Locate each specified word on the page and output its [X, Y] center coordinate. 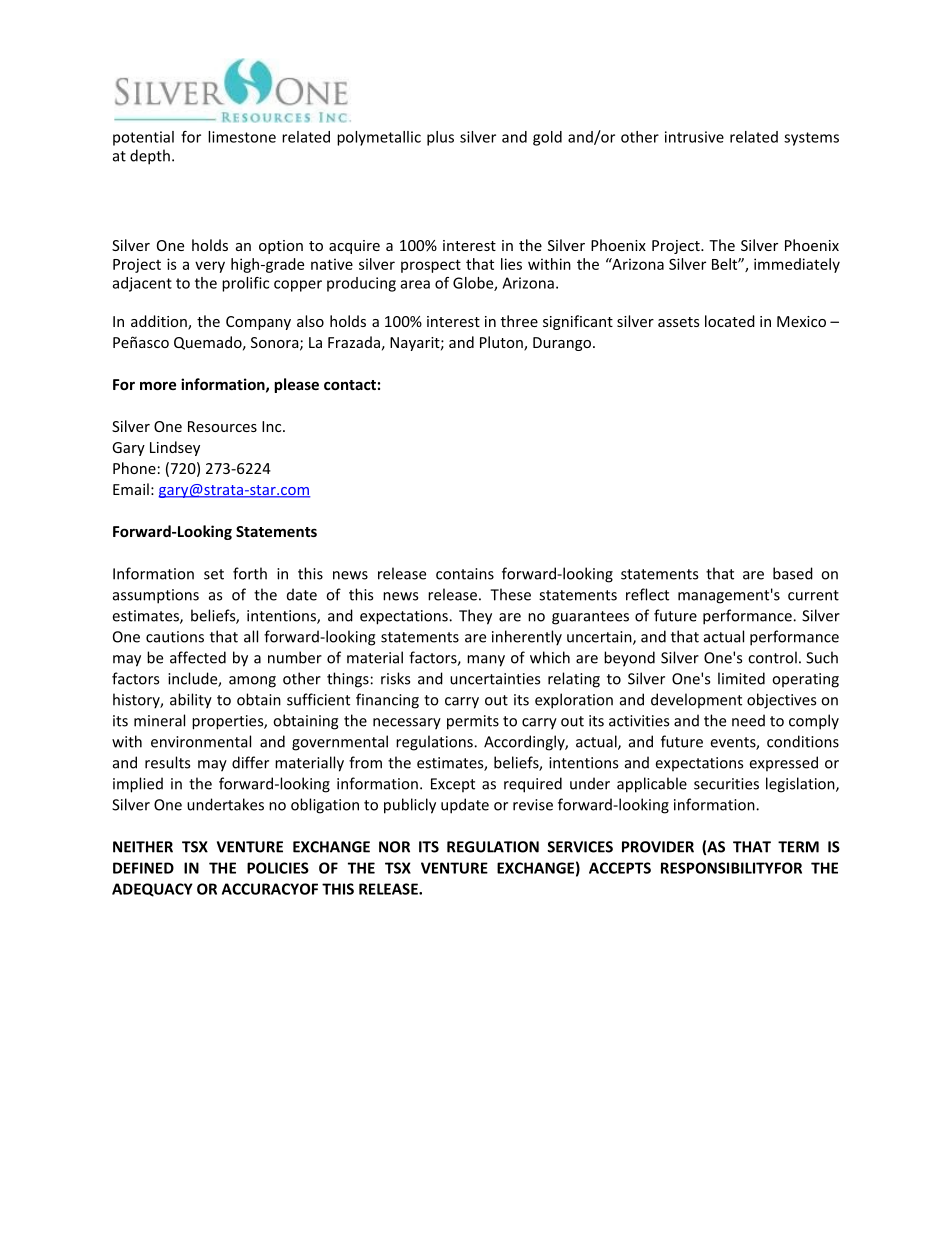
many [486, 661]
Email [131, 489]
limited [741, 678]
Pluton [502, 343]
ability [191, 701]
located [730, 321]
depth [150, 157]
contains [465, 574]
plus [440, 138]
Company [258, 323]
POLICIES [278, 868]
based [793, 573]
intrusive [694, 137]
